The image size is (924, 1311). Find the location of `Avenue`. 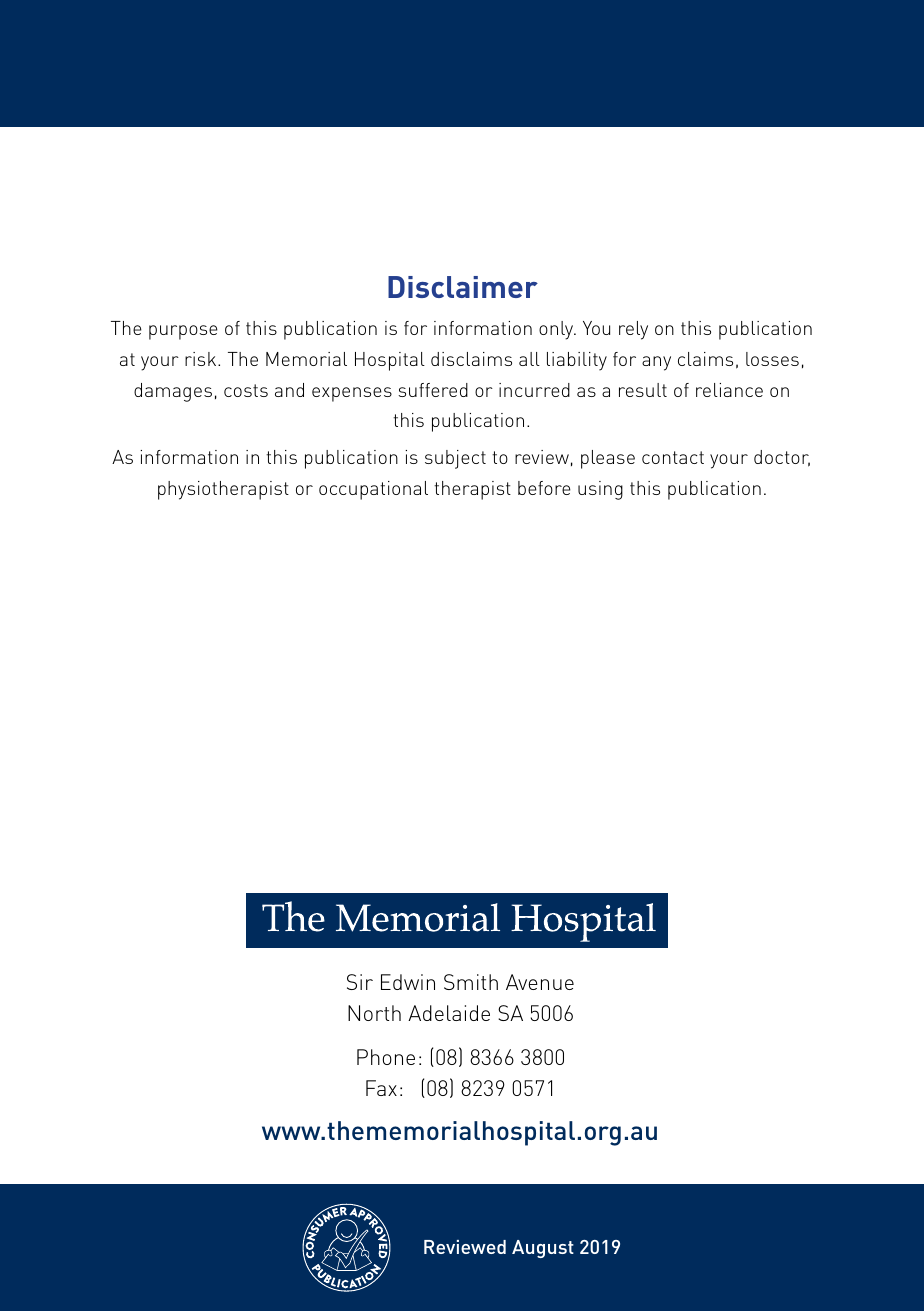

Avenue is located at coordinates (540, 982).
